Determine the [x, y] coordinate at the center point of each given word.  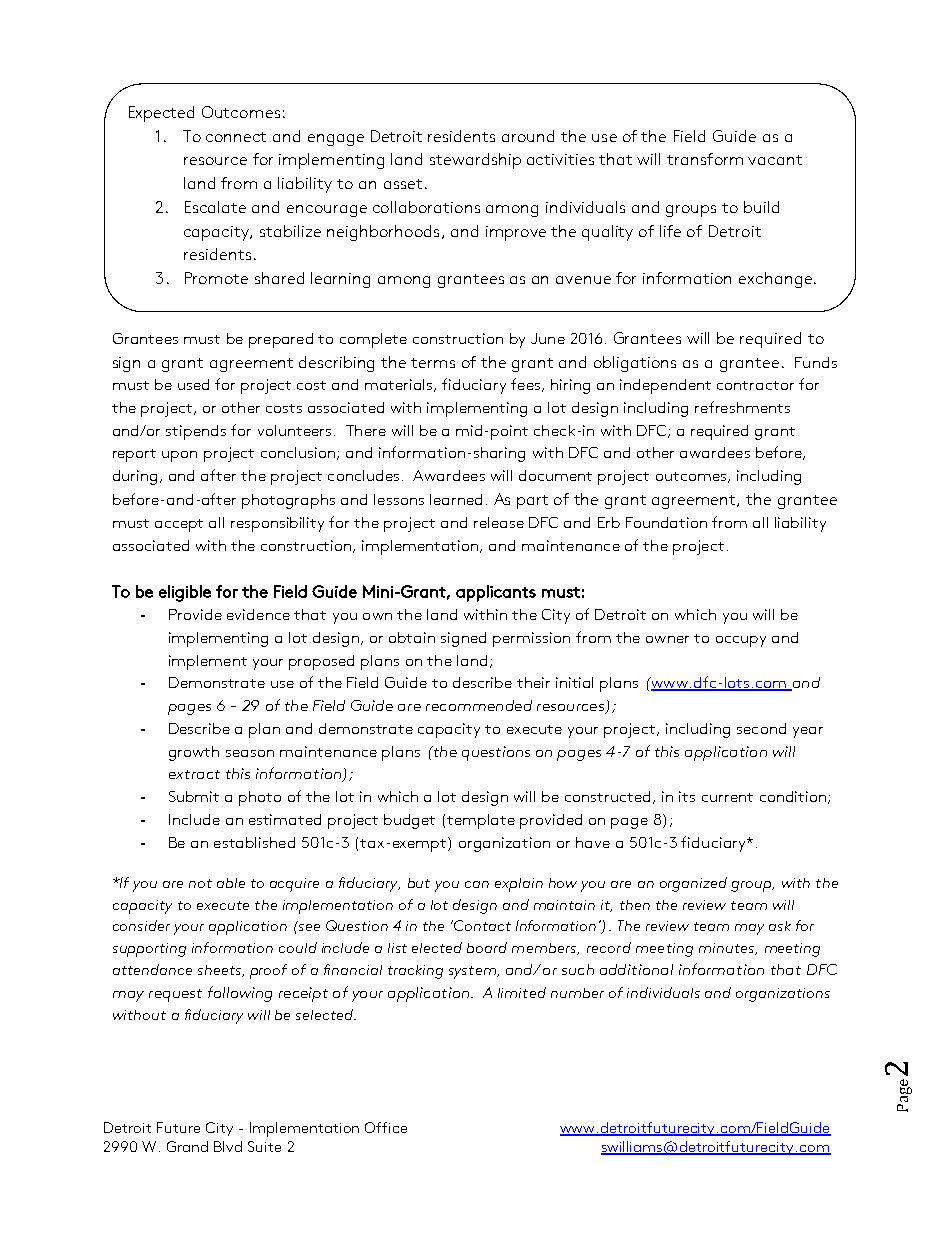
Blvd [228, 1146]
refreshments [742, 407]
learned [456, 499]
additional [636, 969]
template [481, 821]
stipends [196, 432]
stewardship [475, 161]
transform [705, 159]
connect [236, 137]
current [727, 797]
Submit [194, 796]
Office [386, 1127]
